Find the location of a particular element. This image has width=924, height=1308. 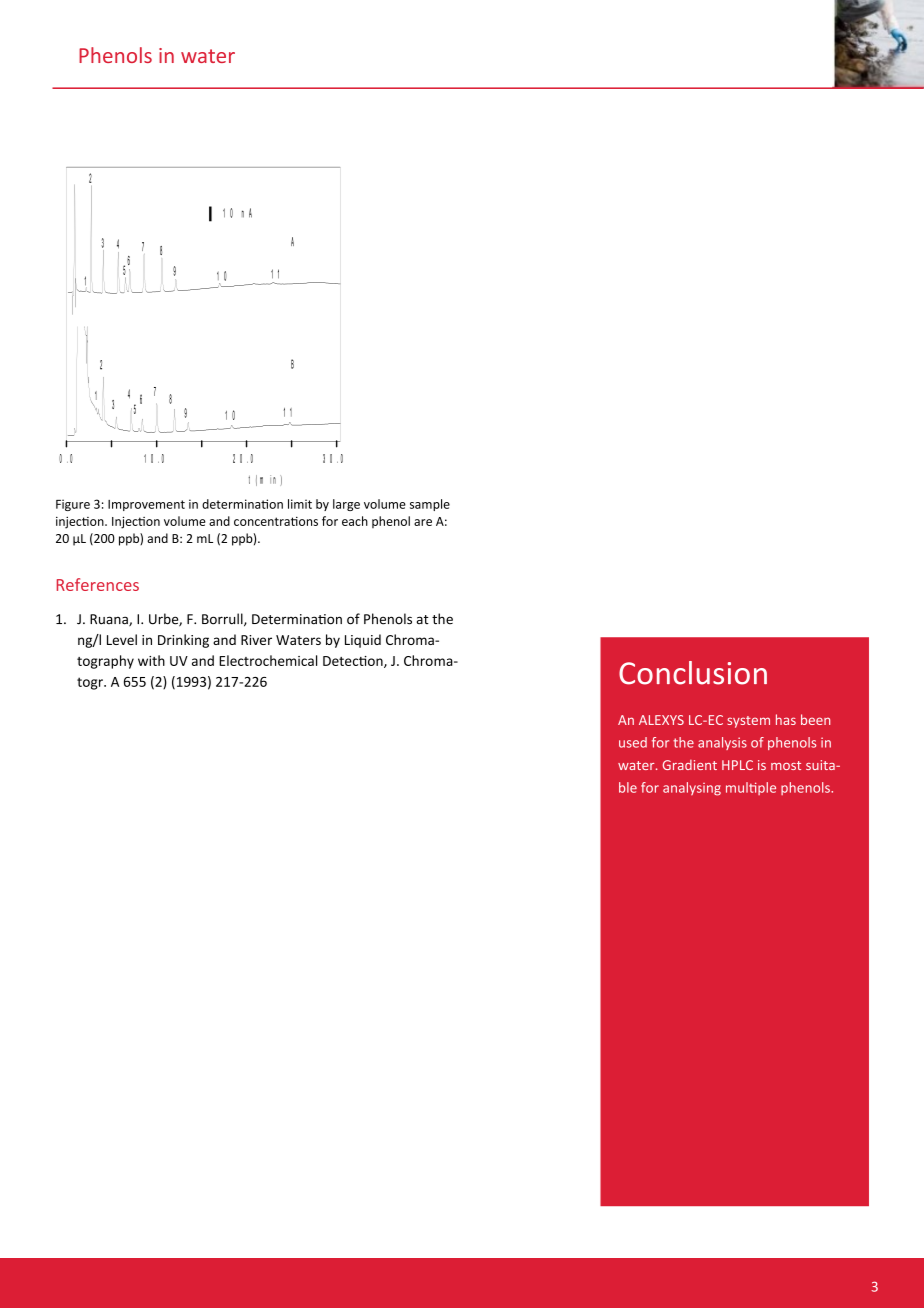

Gradient is located at coordinates (690, 765).
